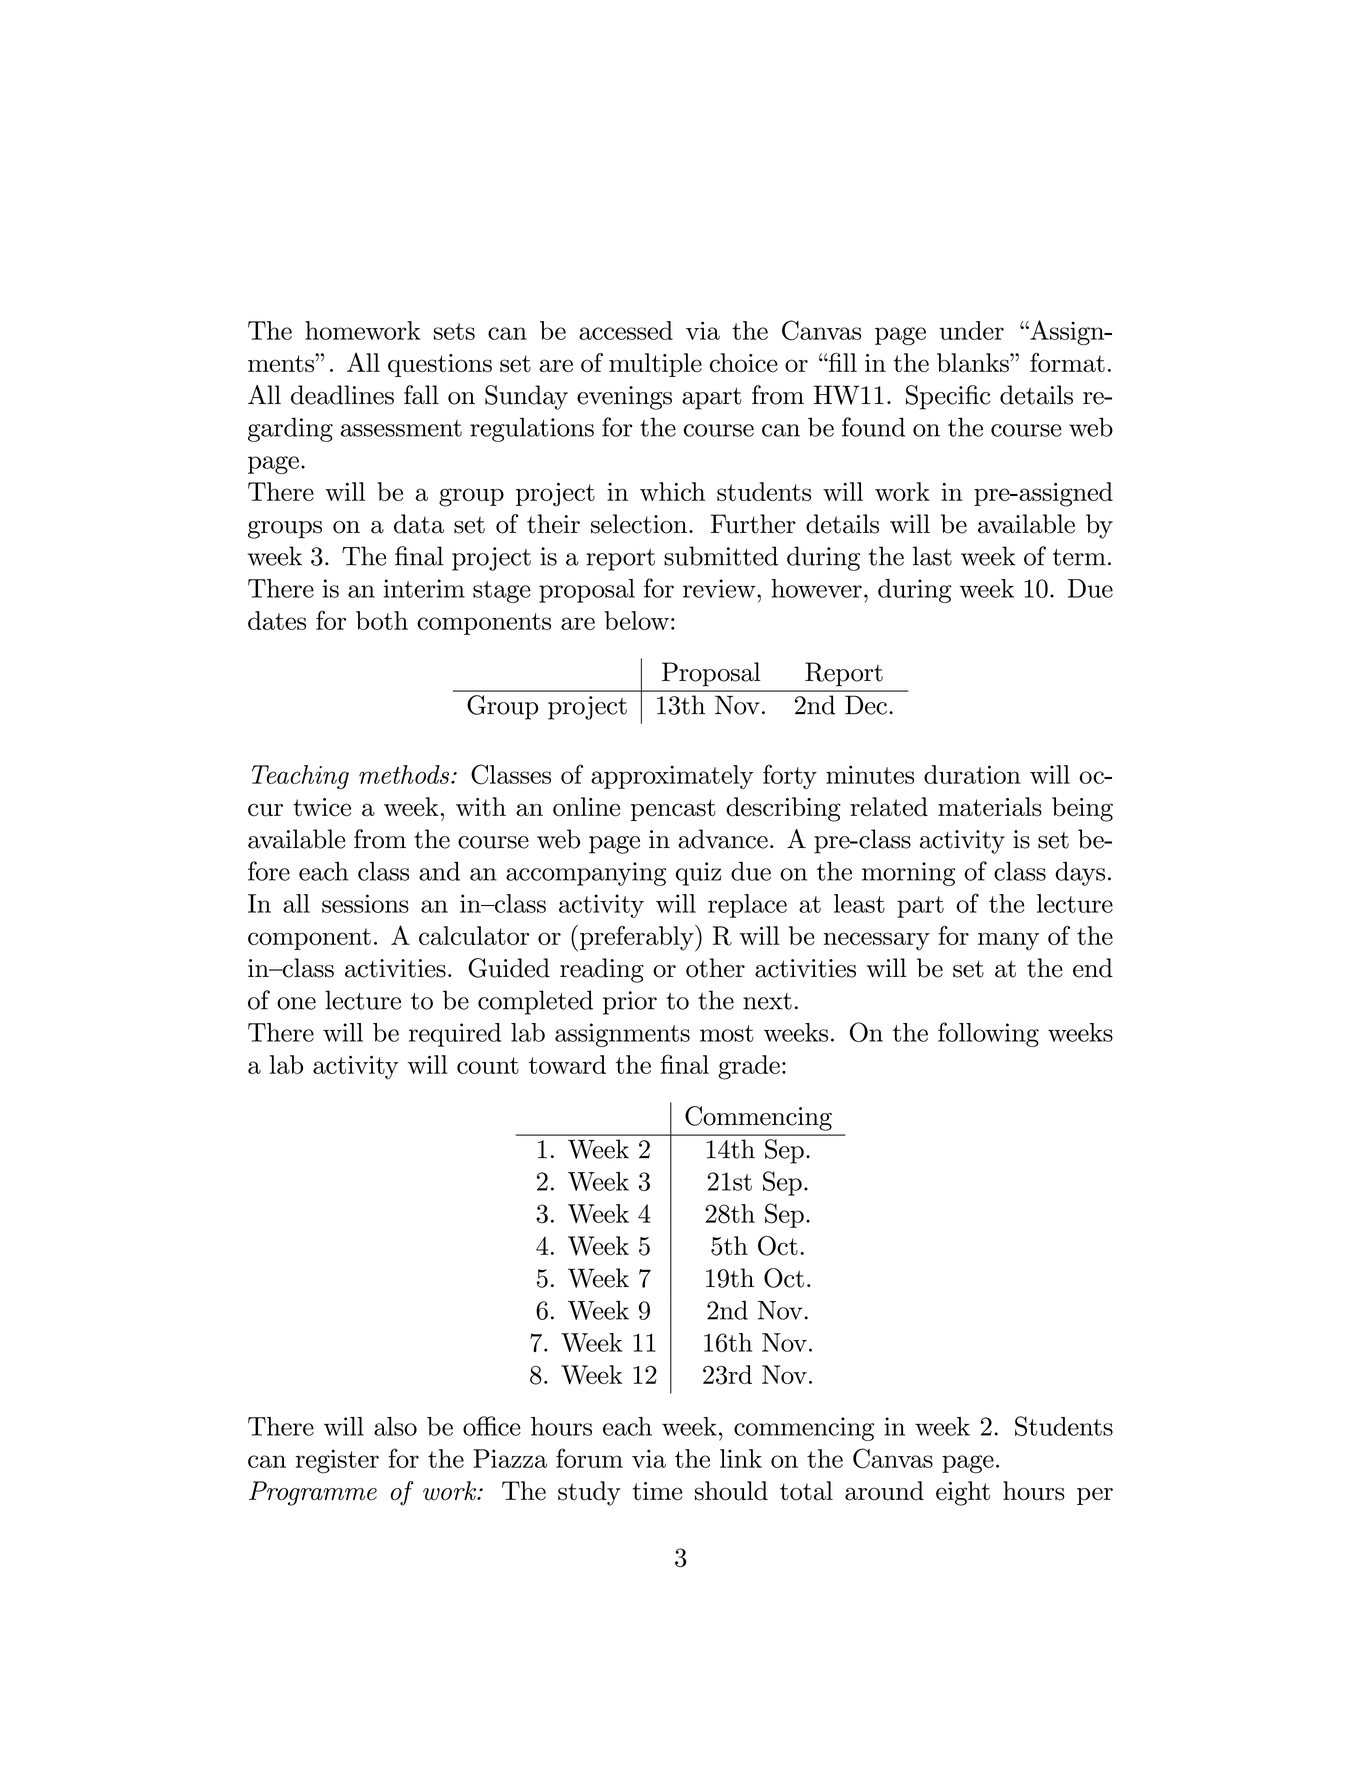 This image has width=1365, height=1767. Describe the element at coordinates (1008, 941) in the image. I see `many` at that location.
